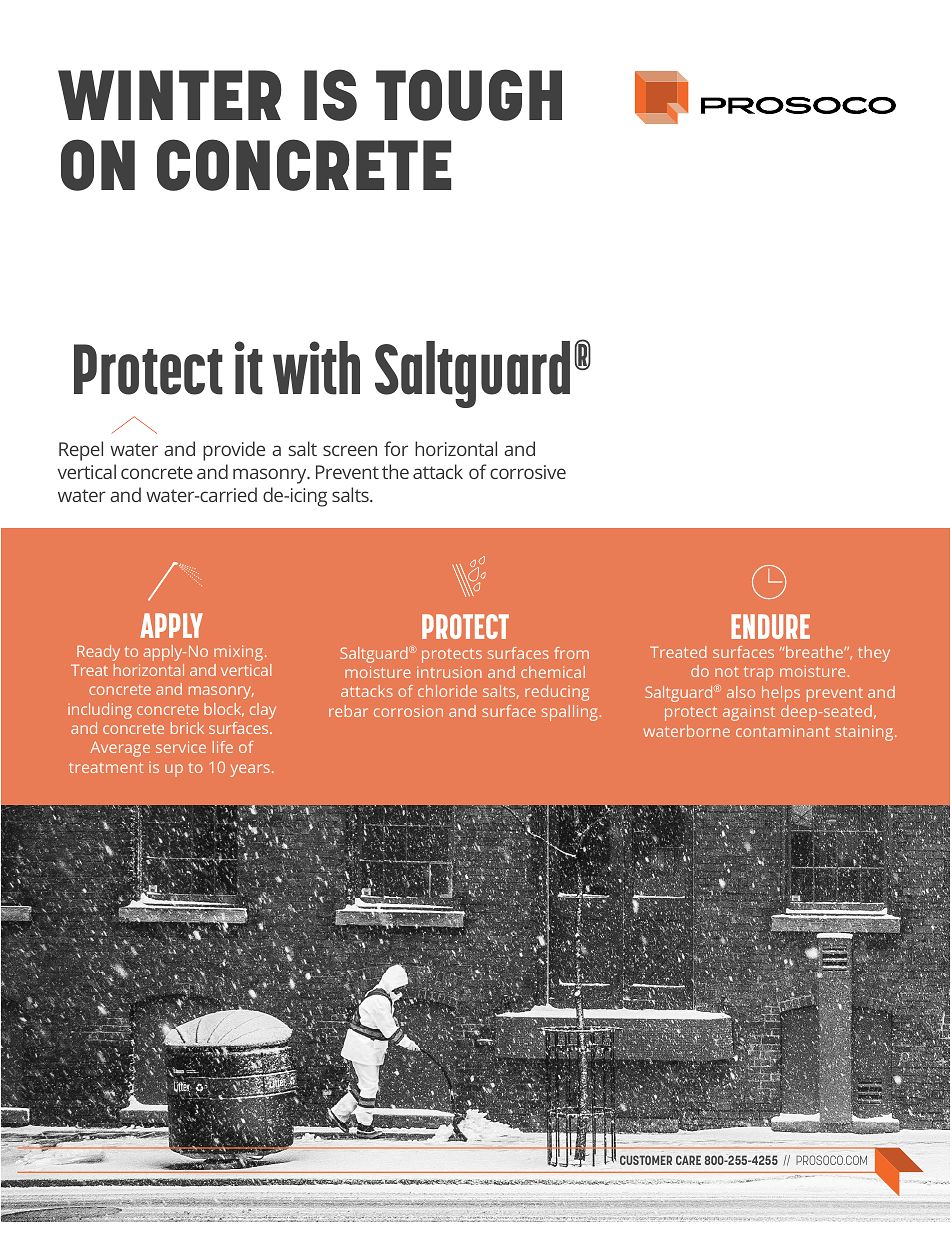 Image resolution: width=952 pixels, height=1233 pixels. I want to click on service, so click(181, 747).
